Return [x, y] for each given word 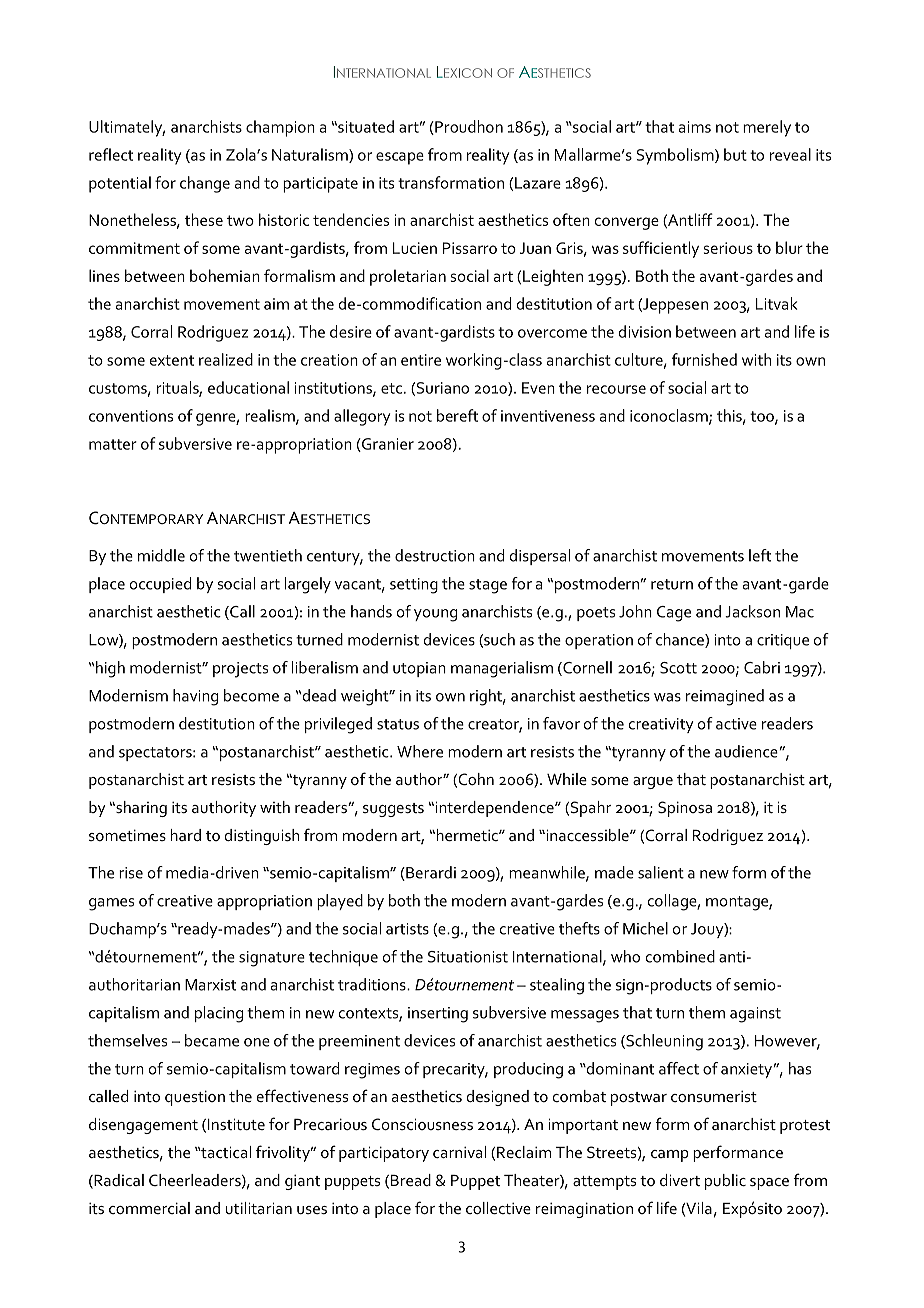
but [735, 154]
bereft [457, 415]
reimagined [725, 697]
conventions [131, 416]
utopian [419, 669]
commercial [149, 1208]
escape [400, 158]
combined [680, 956]
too [763, 417]
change [205, 184]
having [195, 697]
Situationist [468, 957]
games [111, 904]
